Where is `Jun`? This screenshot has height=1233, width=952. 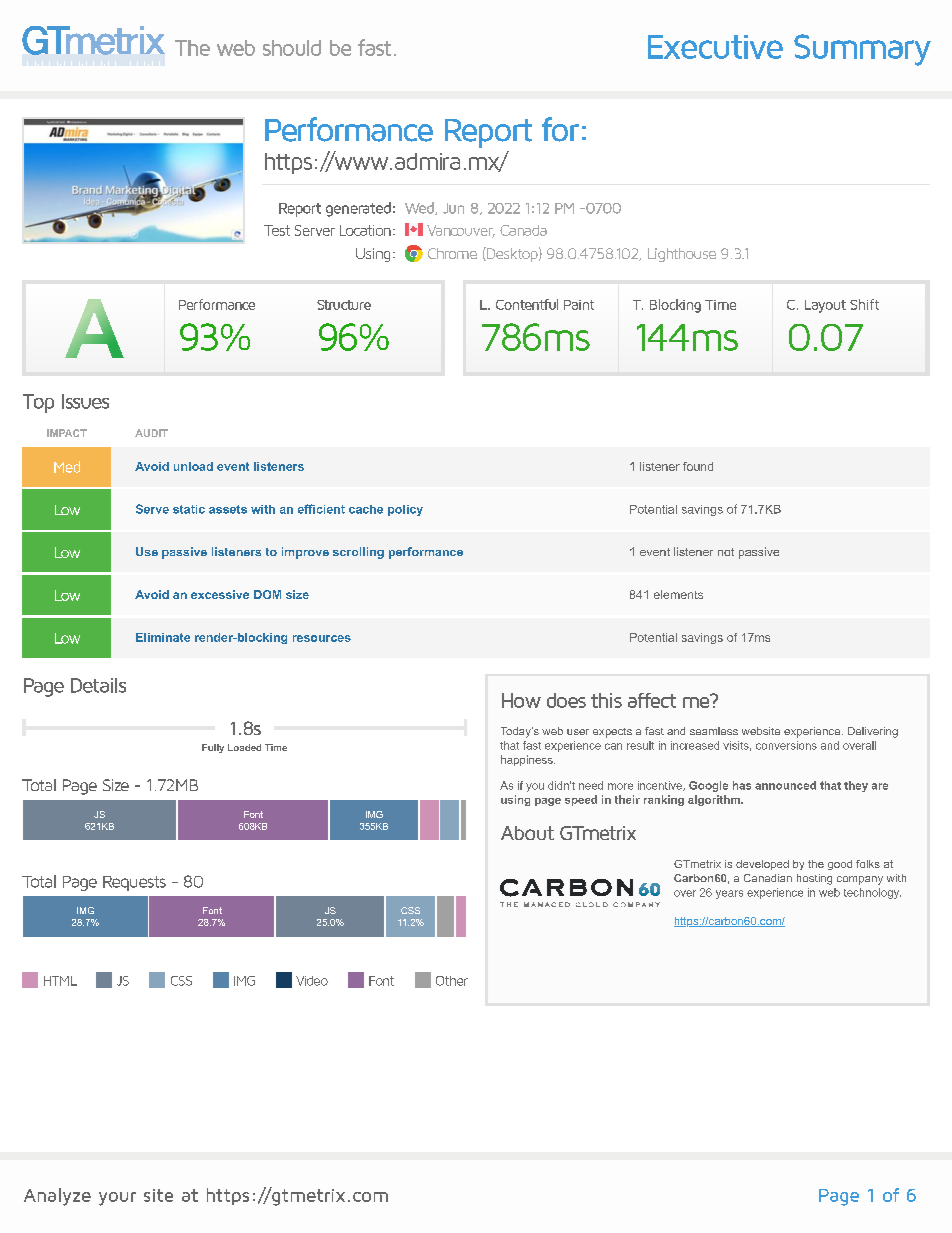 Jun is located at coordinates (453, 208).
